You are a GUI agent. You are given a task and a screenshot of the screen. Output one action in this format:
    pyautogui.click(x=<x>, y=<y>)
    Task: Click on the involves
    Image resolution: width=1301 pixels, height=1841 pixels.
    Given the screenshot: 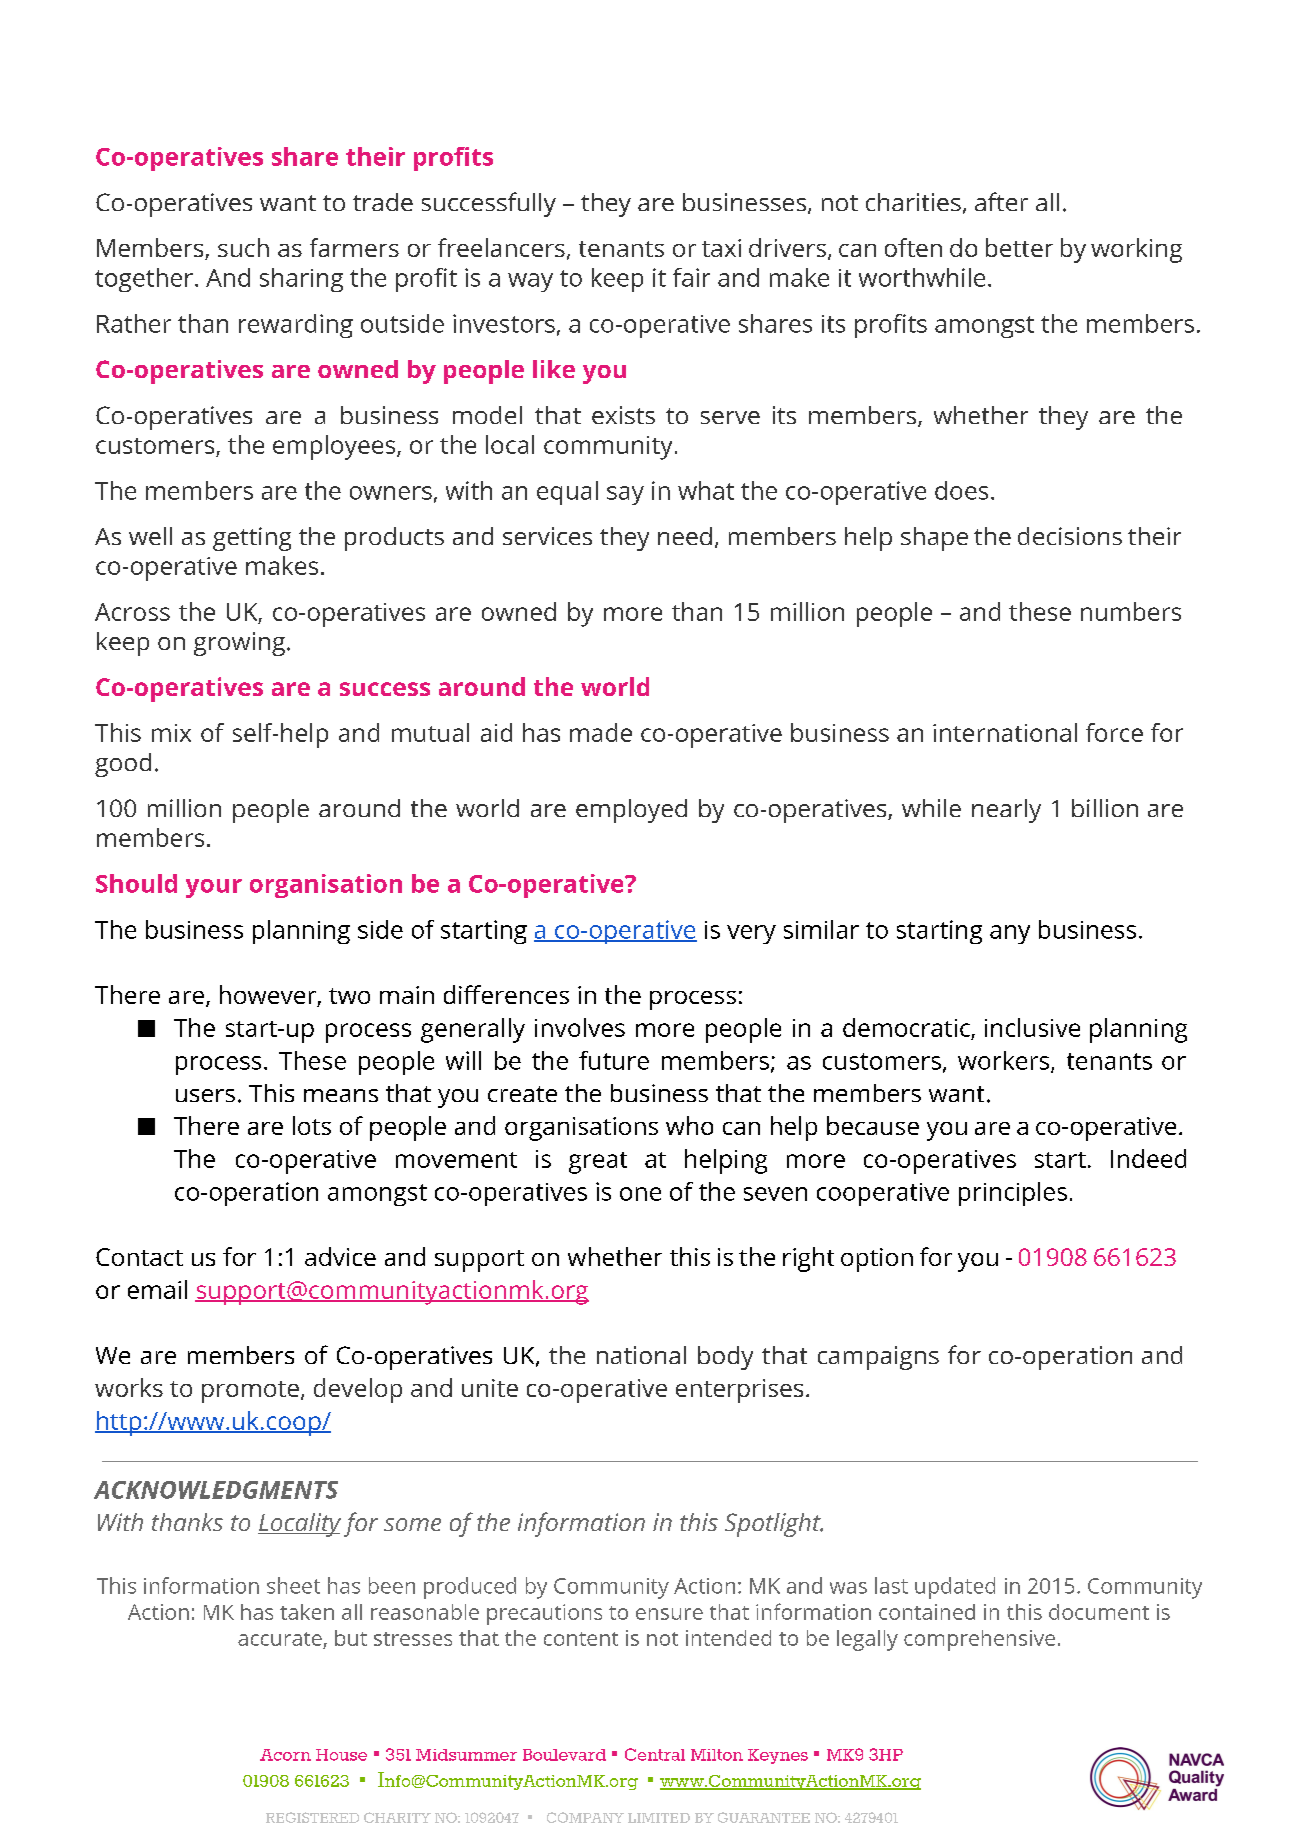 What is the action you would take?
    pyautogui.click(x=580, y=1027)
